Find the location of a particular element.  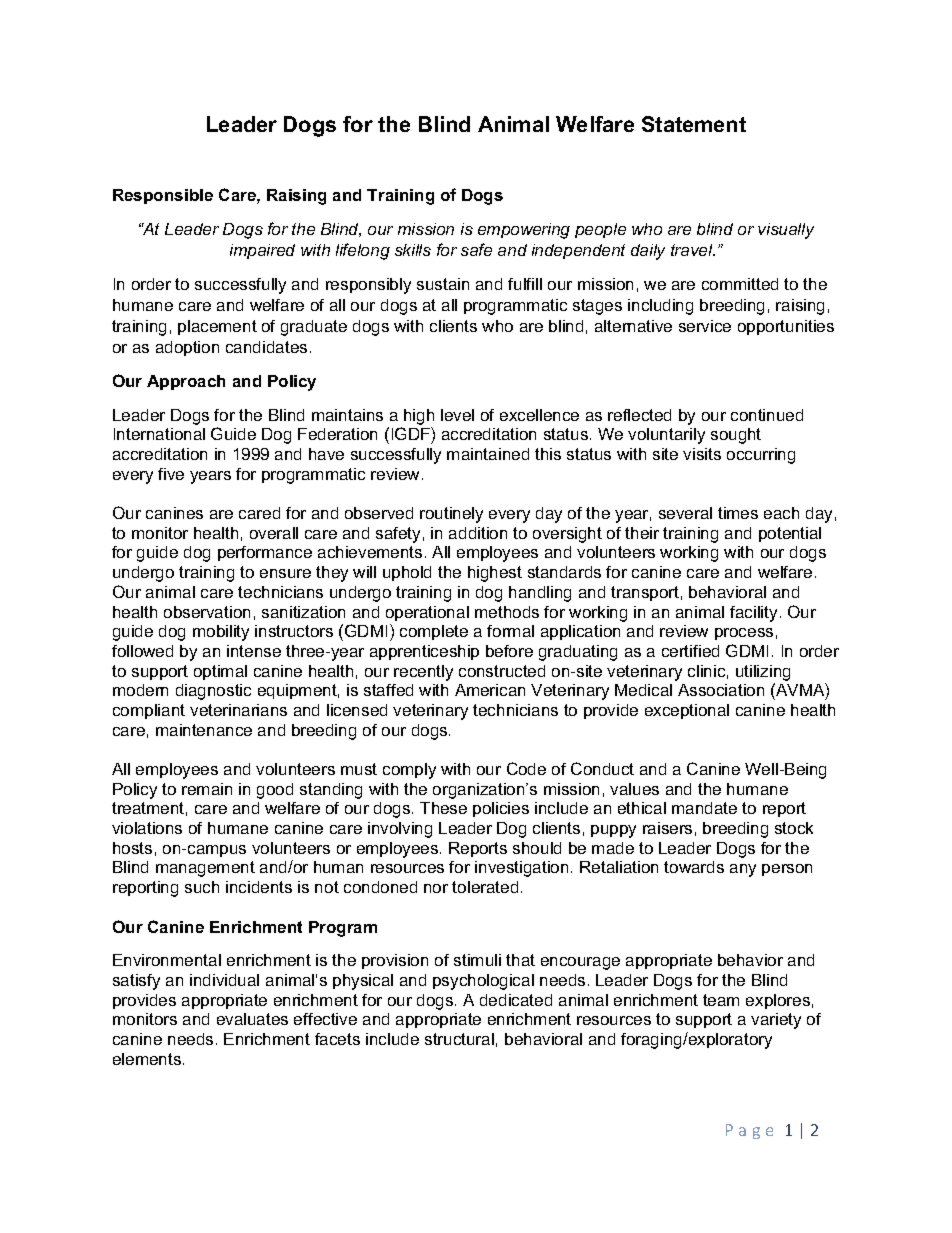

complete is located at coordinates (434, 632).
